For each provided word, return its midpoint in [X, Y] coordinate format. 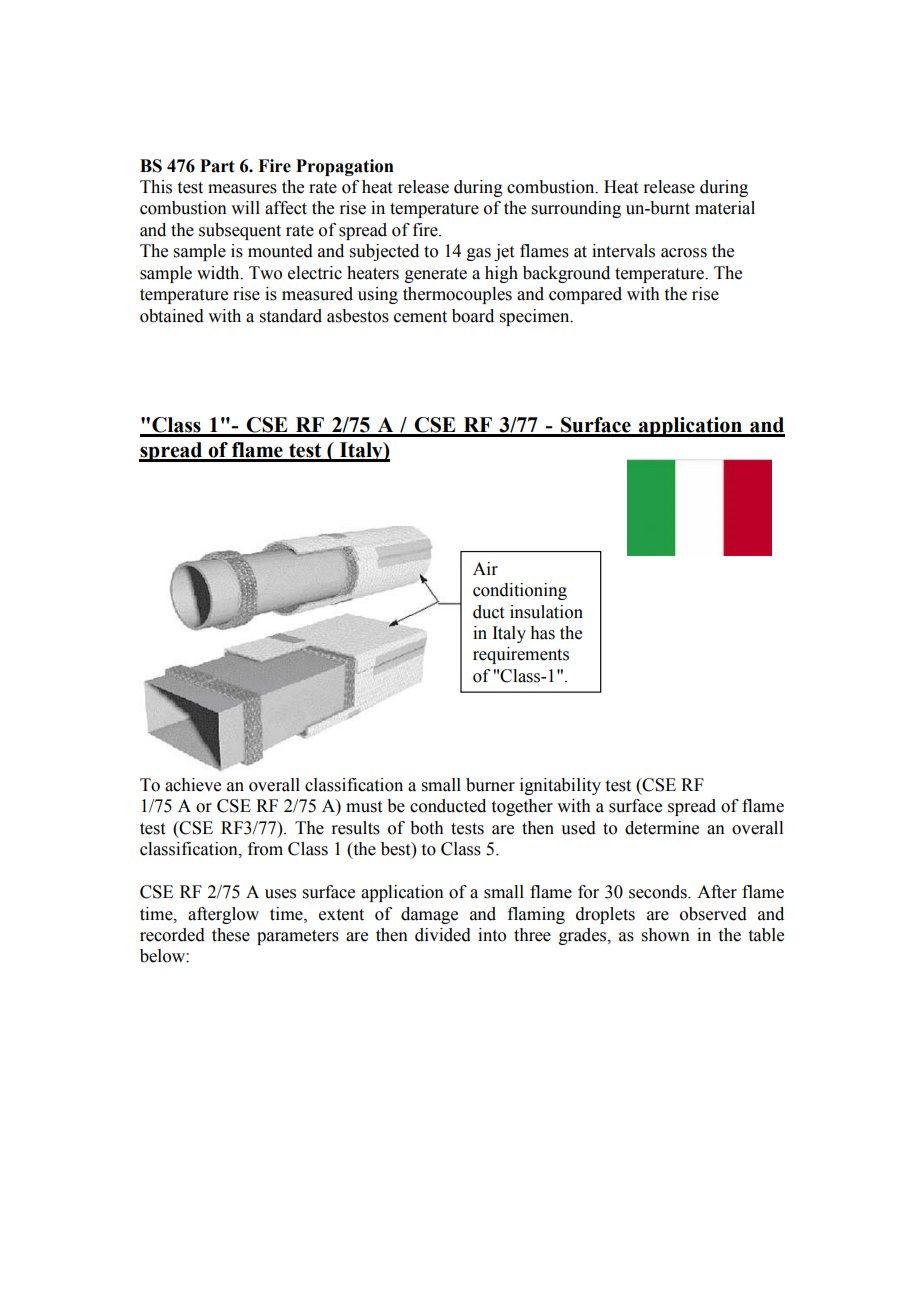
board [473, 316]
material [725, 208]
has [542, 633]
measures [242, 189]
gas [479, 254]
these [231, 935]
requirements [521, 655]
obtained [172, 316]
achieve [193, 785]
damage [429, 915]
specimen [536, 317]
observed [713, 914]
